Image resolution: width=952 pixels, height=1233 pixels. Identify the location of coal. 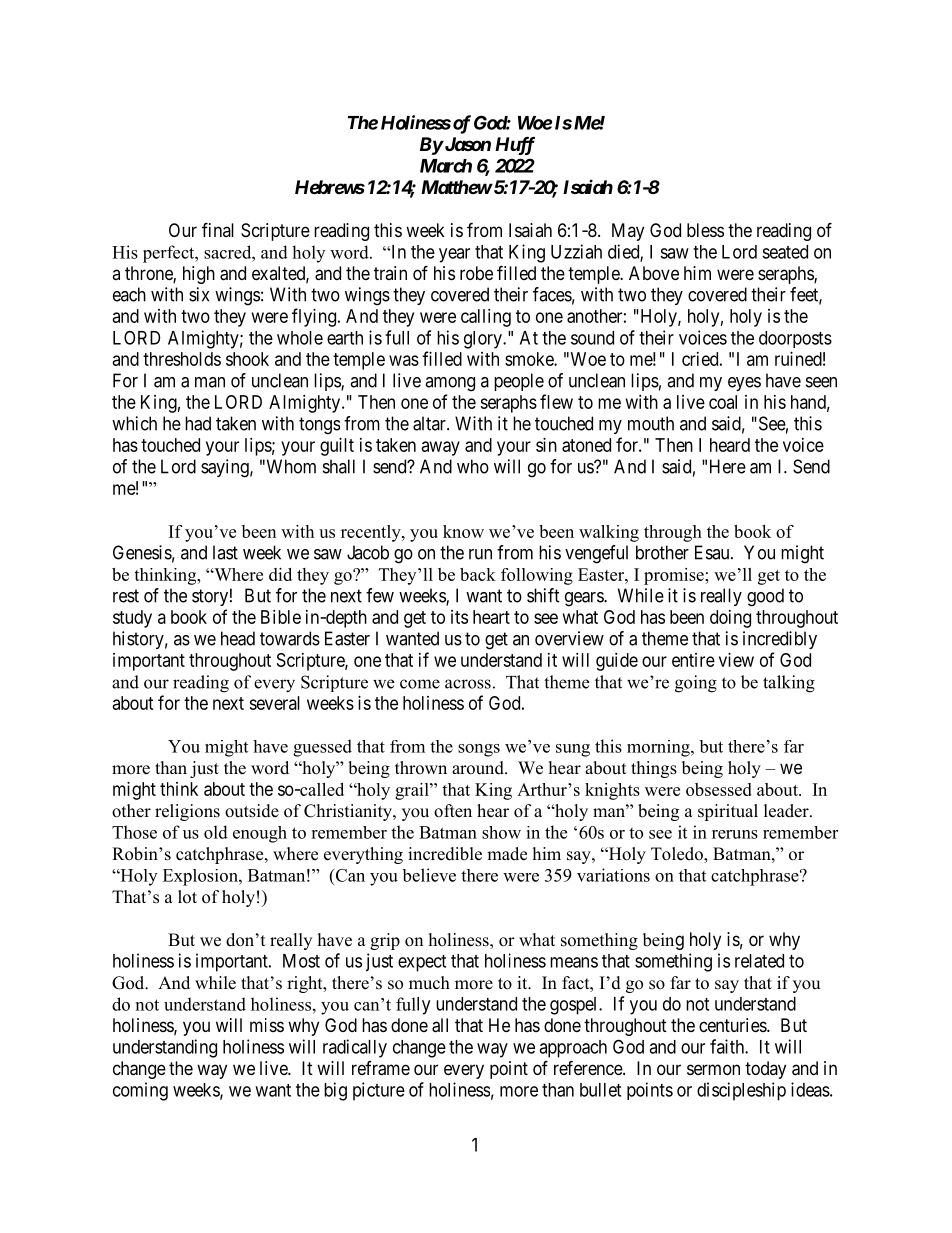
(723, 402).
